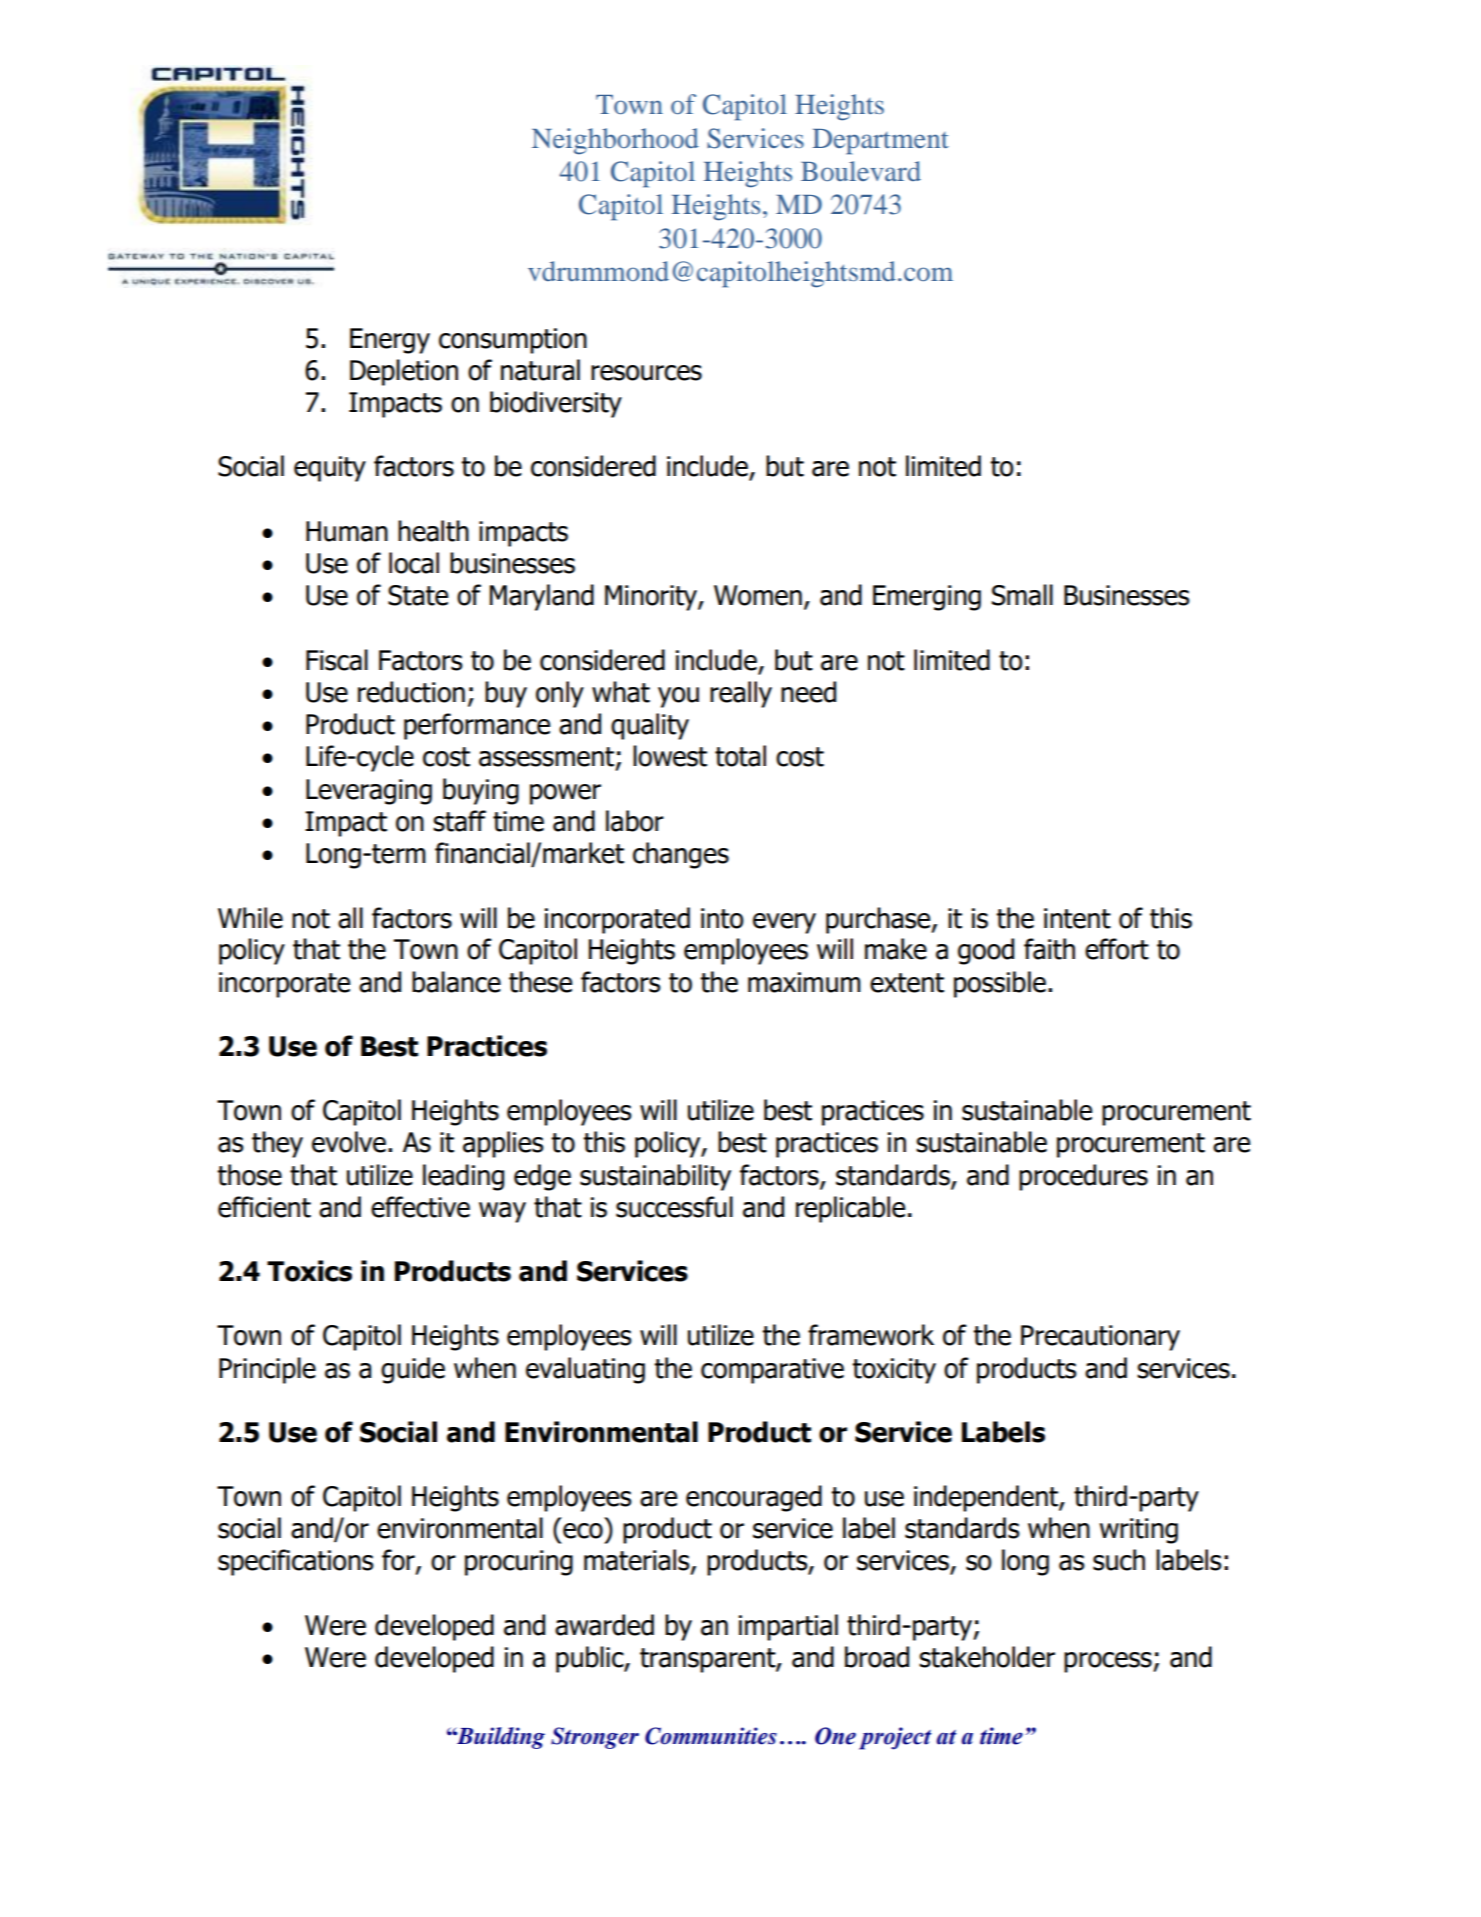 The image size is (1481, 1917). Describe the element at coordinates (881, 142) in the page. I see `Department` at that location.
